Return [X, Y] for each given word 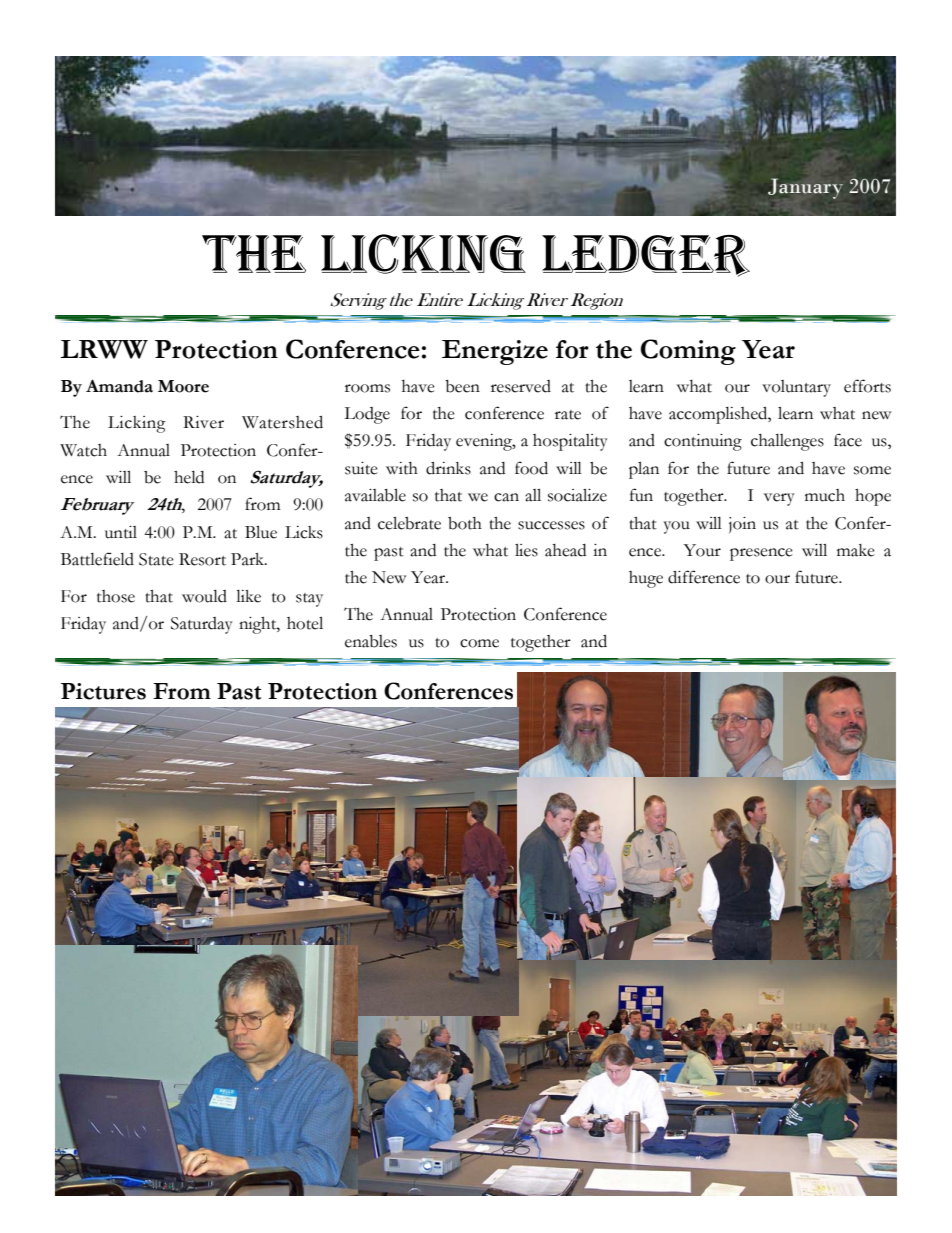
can [506, 497]
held [189, 477]
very [779, 499]
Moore [183, 386]
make [856, 550]
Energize [495, 352]
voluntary [796, 388]
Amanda [119, 386]
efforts [867, 386]
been [462, 386]
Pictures [103, 691]
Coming [688, 352]
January [805, 188]
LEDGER [646, 256]
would [204, 596]
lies [526, 550]
